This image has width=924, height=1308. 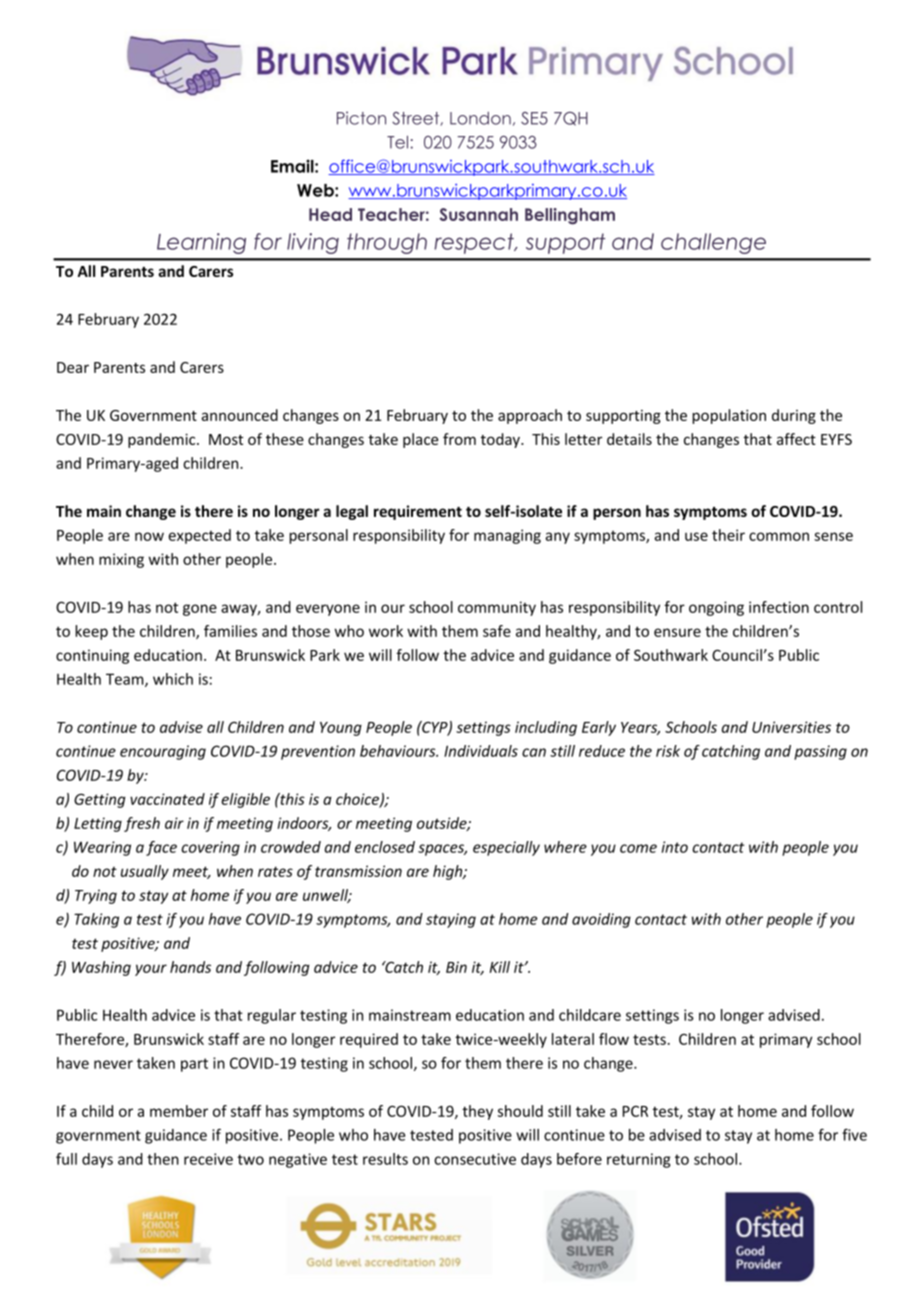 I want to click on they, so click(x=477, y=1112).
